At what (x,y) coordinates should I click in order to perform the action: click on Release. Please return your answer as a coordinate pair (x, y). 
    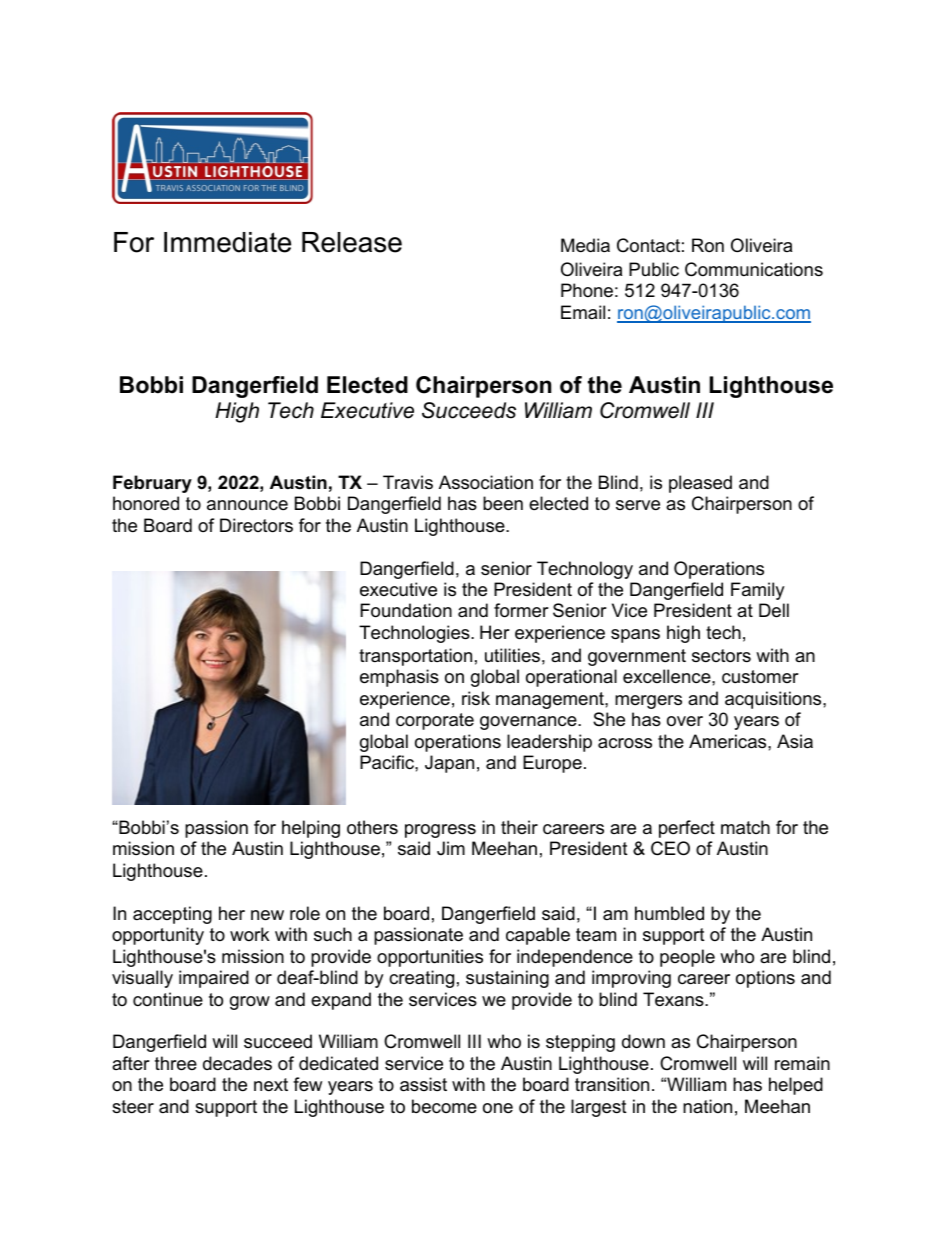
    Looking at the image, I should click on (352, 242).
